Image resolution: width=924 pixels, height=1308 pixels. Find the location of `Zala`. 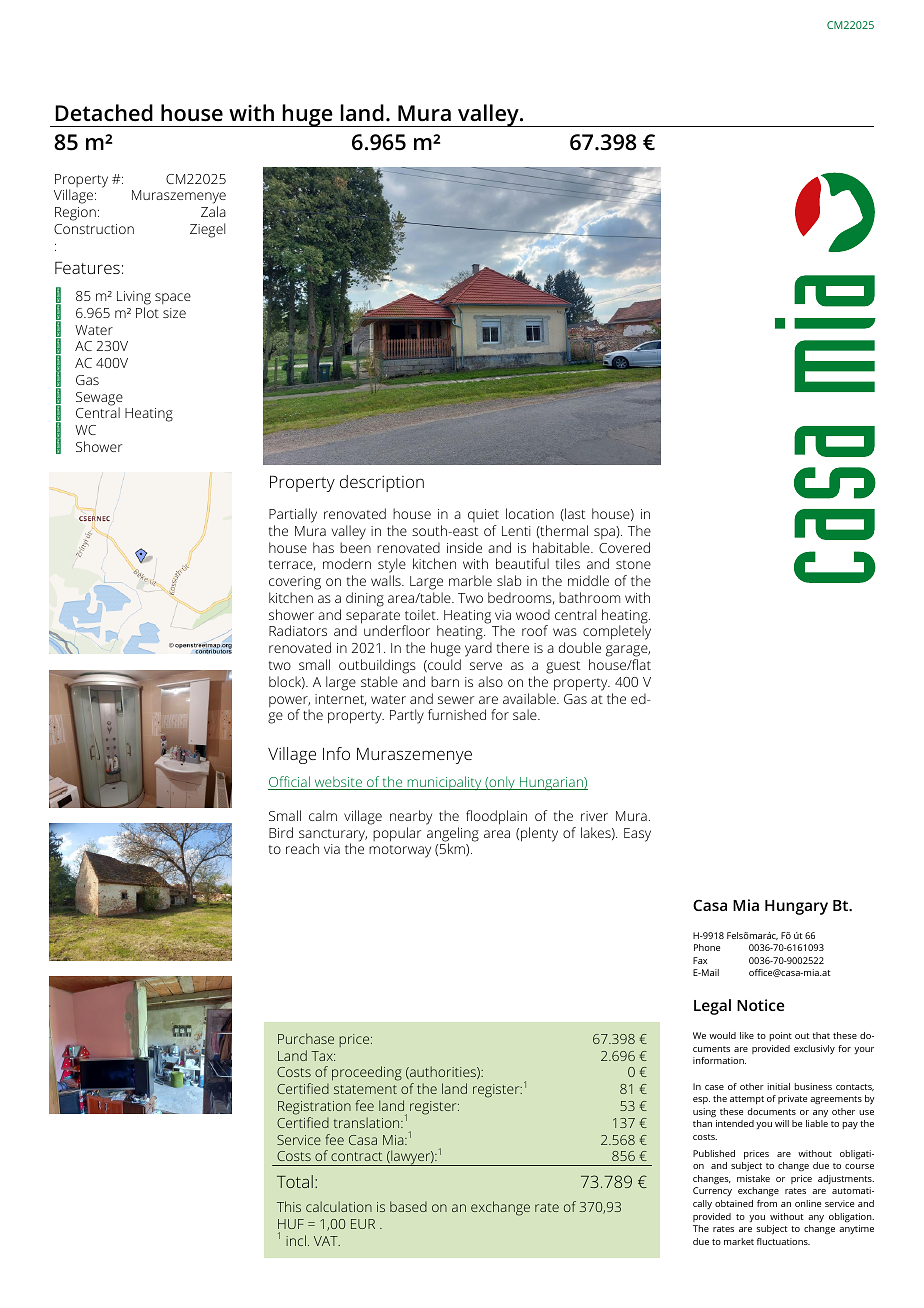

Zala is located at coordinates (213, 211).
